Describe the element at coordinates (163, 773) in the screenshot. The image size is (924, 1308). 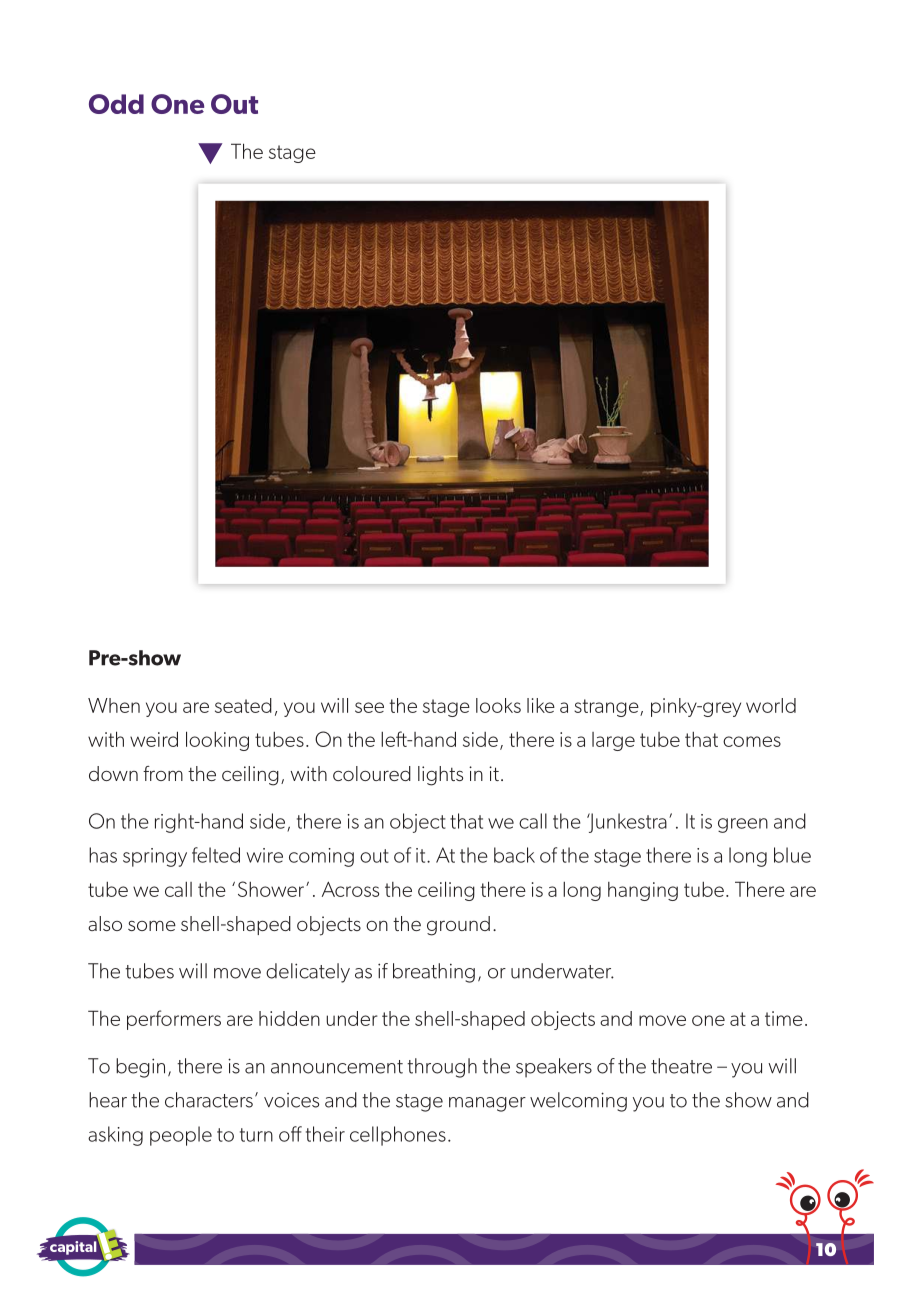
I see `from` at that location.
